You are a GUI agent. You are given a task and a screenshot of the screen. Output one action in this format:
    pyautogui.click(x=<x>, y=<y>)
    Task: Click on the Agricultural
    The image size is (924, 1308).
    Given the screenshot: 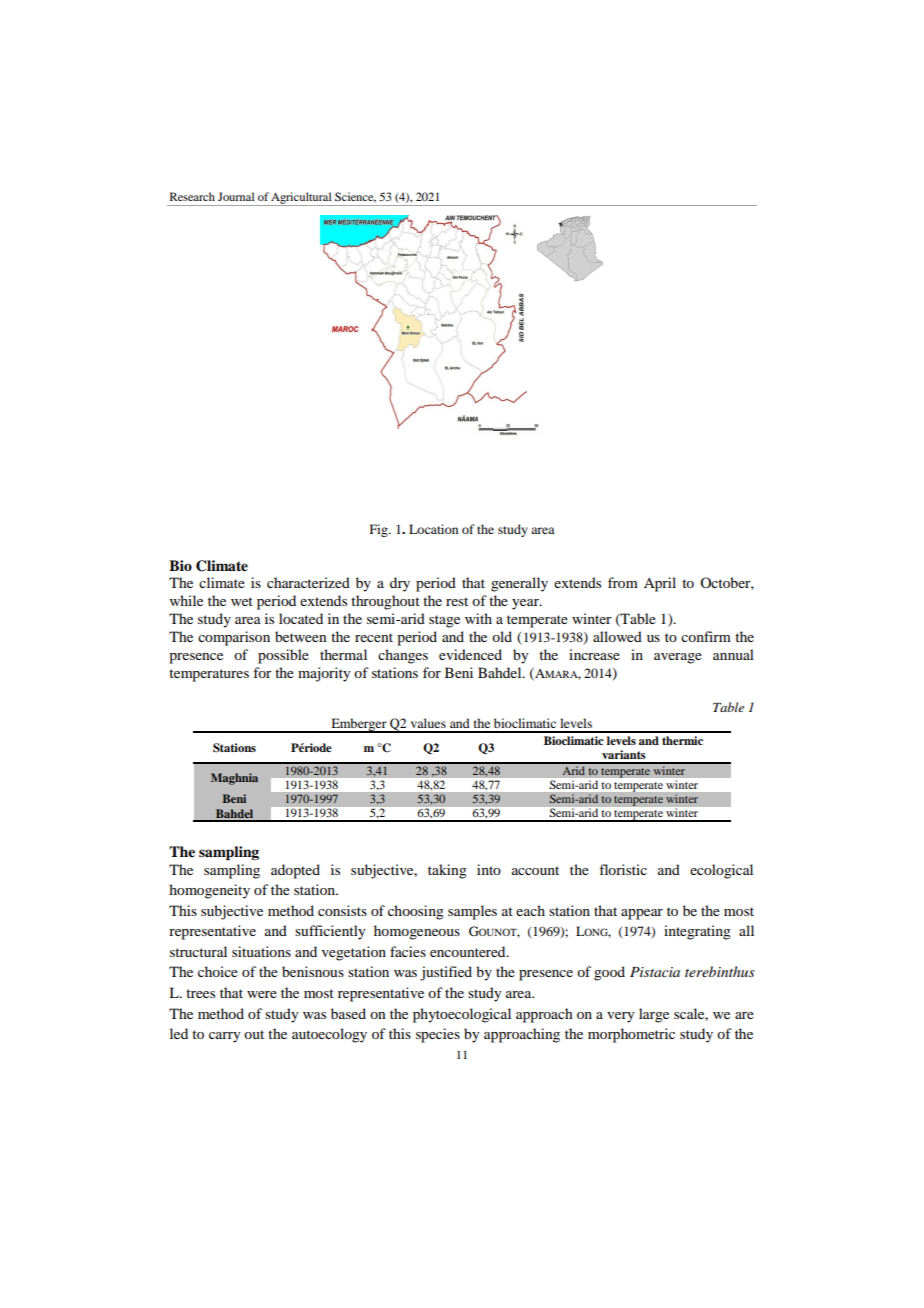 What is the action you would take?
    pyautogui.click(x=302, y=199)
